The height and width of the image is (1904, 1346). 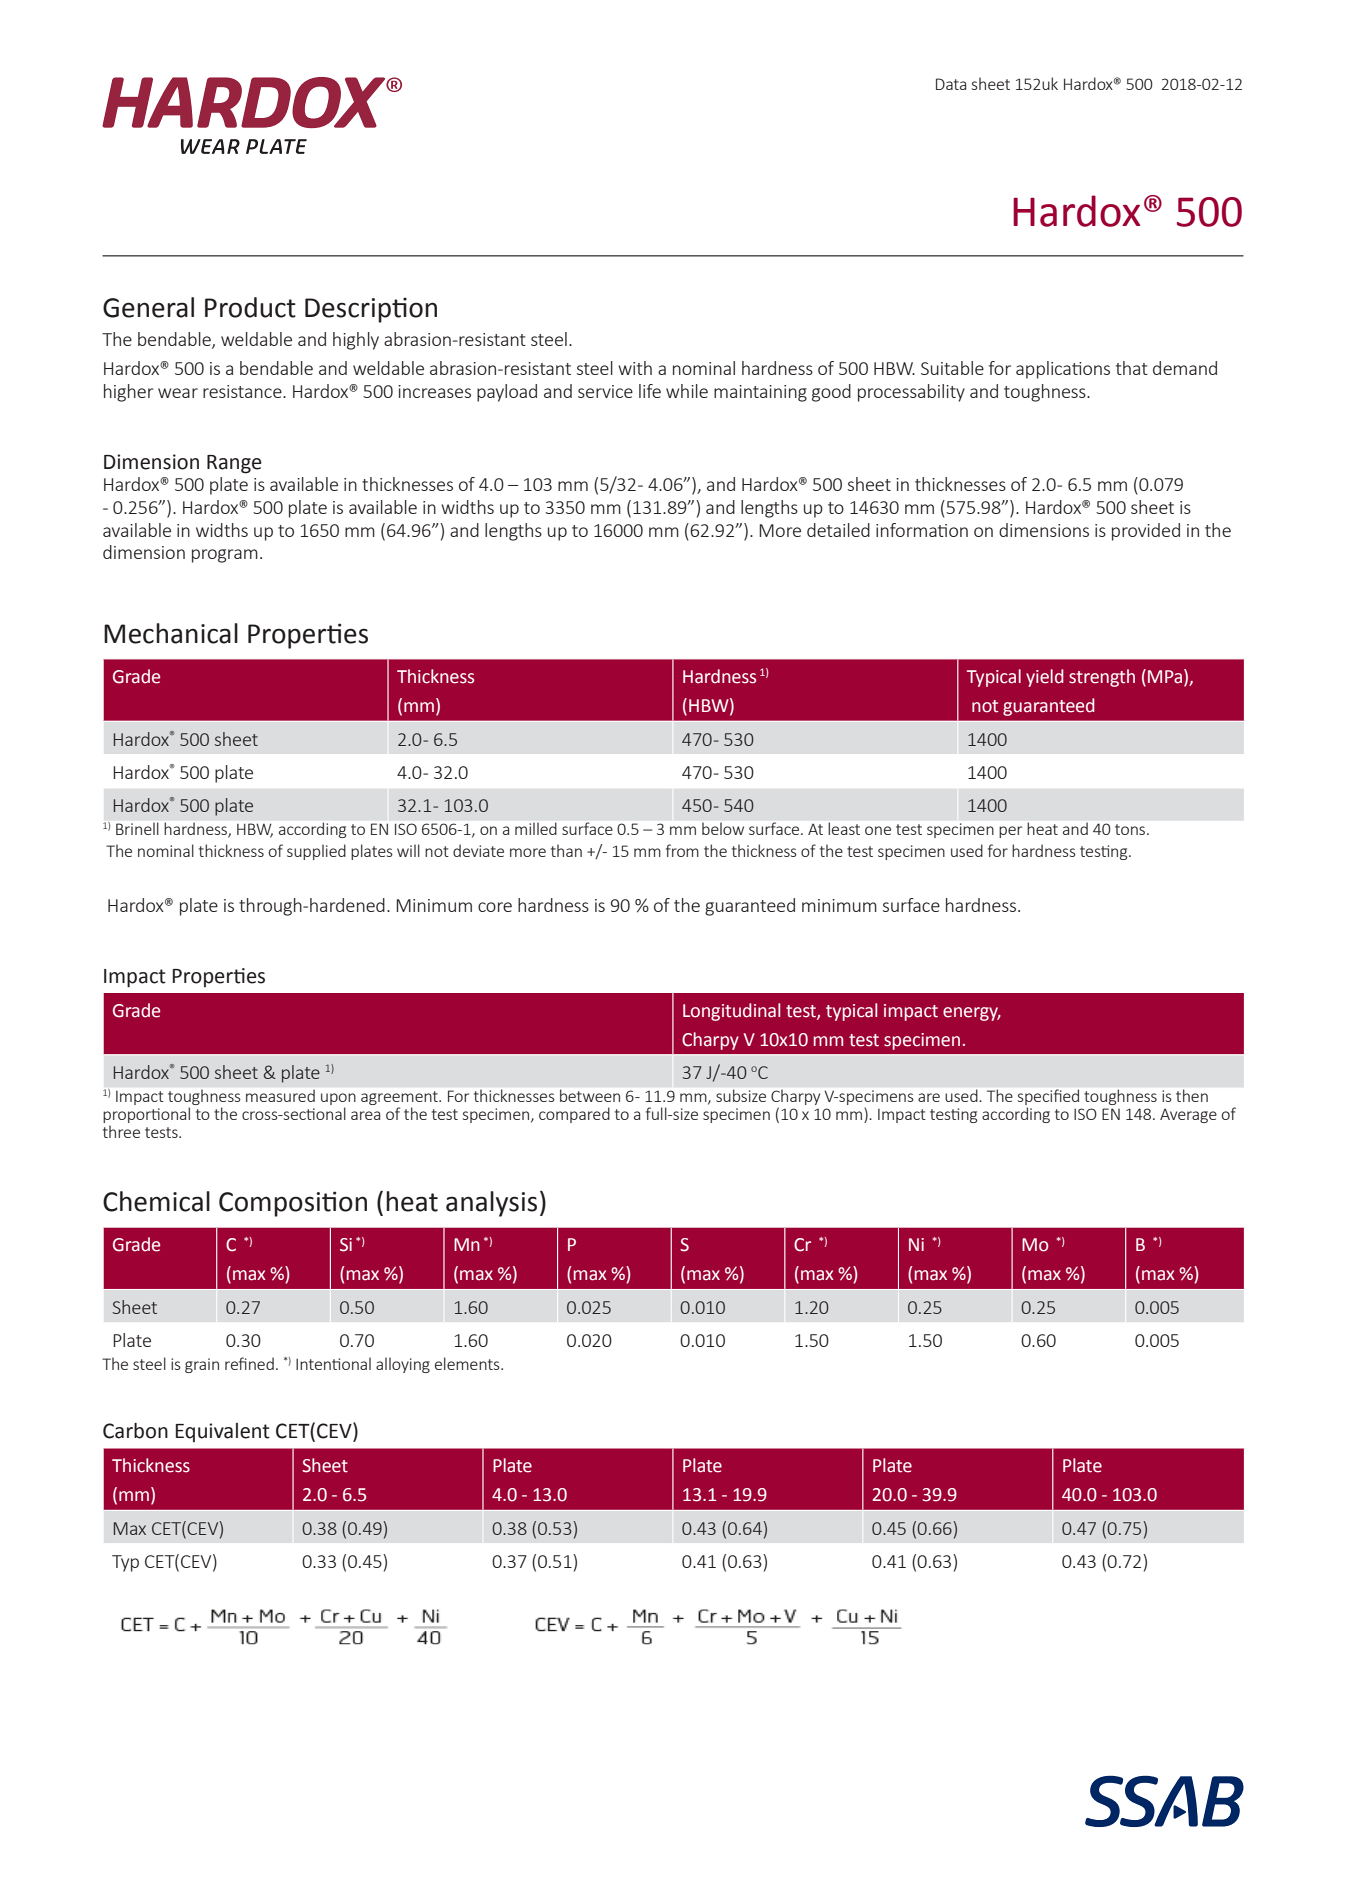 I want to click on then, so click(x=1192, y=1095).
